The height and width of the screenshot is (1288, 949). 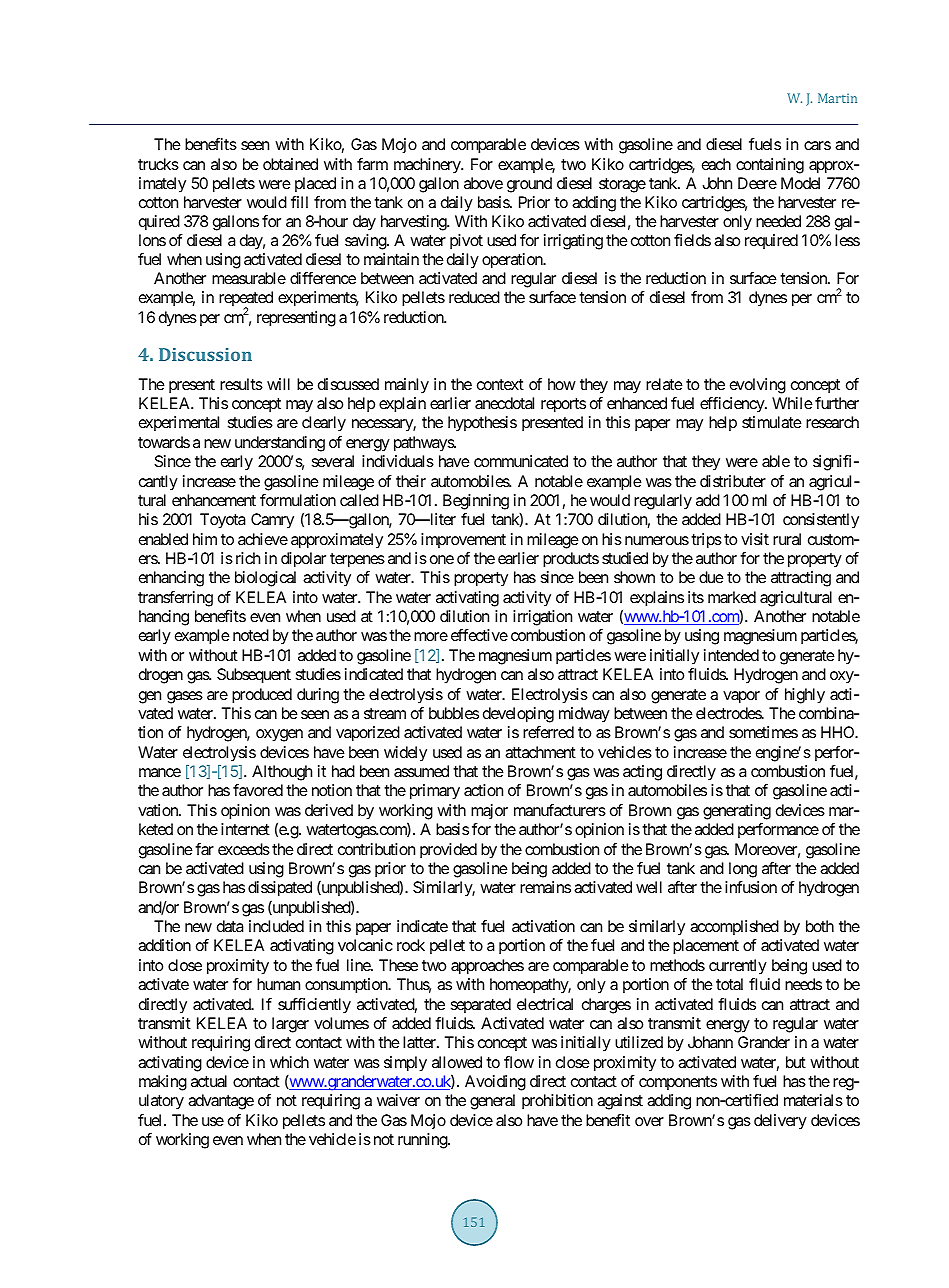 What do you see at coordinates (248, 558) in the screenshot?
I see `rich` at bounding box center [248, 558].
